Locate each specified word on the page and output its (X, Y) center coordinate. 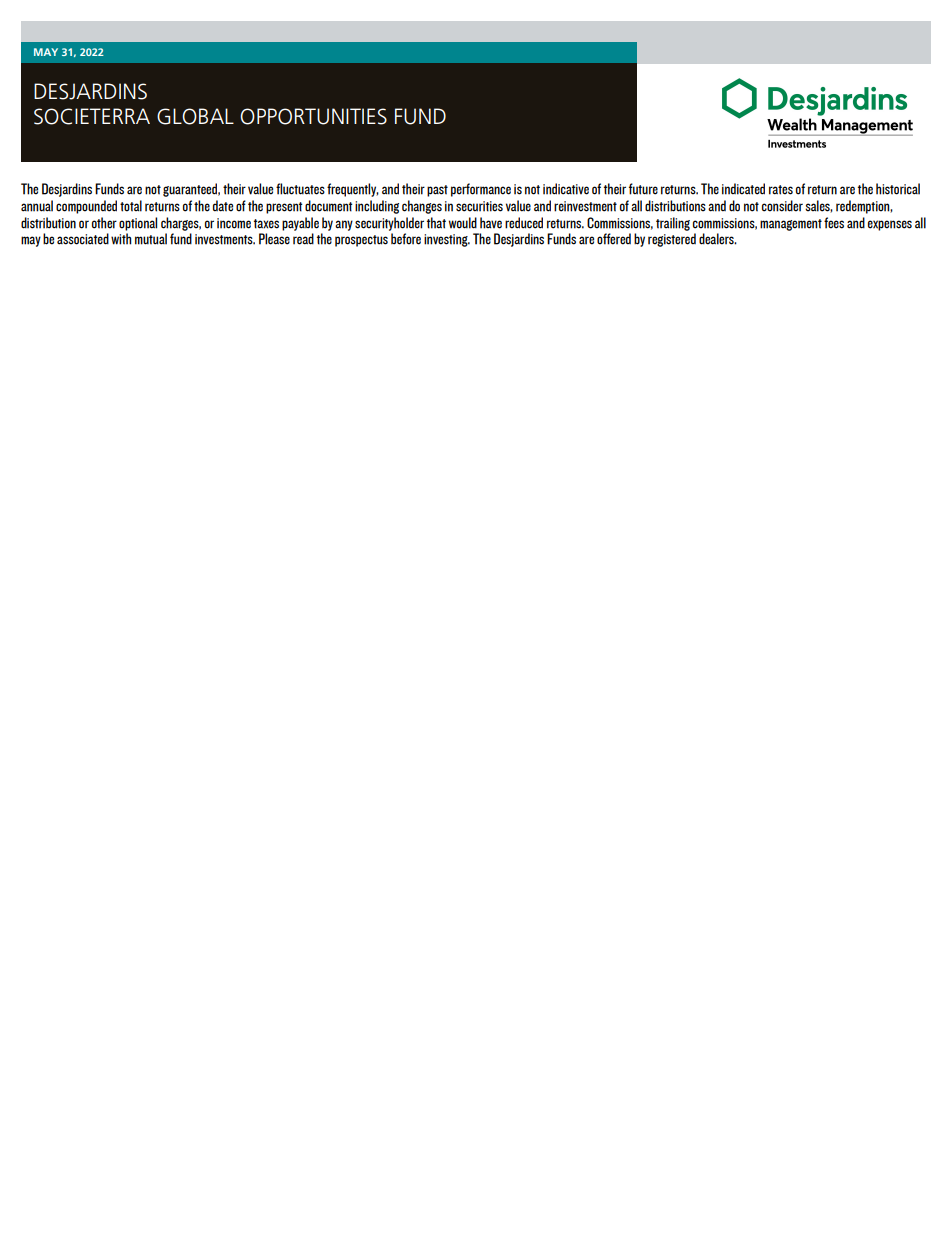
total (131, 206)
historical (898, 189)
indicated (743, 189)
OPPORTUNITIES (313, 116)
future (643, 189)
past (437, 191)
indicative (566, 189)
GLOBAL (195, 116)
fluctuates (300, 189)
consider (782, 206)
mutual (151, 239)
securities (479, 206)
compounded (86, 207)
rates (781, 190)
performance (481, 190)
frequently (353, 190)
